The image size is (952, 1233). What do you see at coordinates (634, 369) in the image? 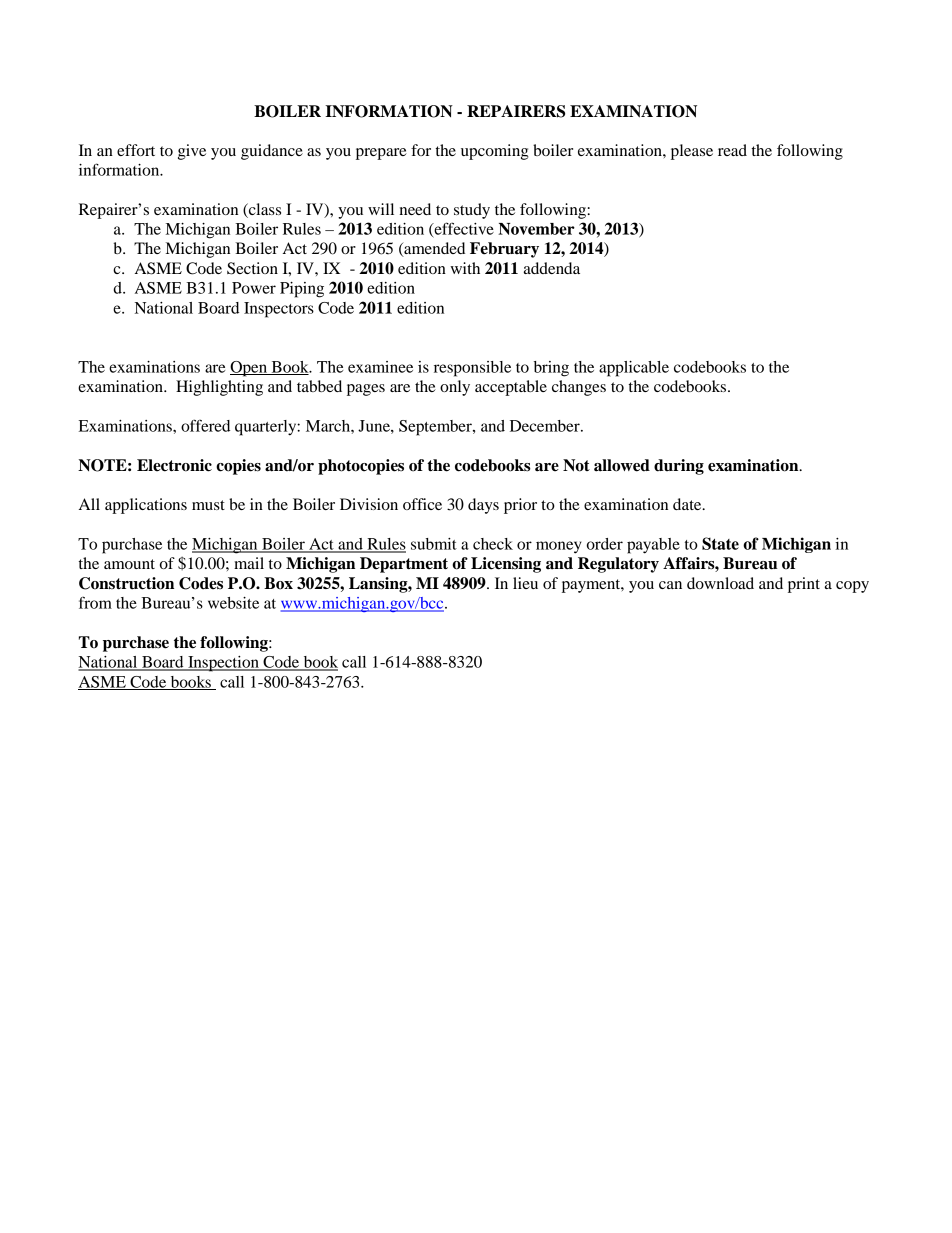
I see `applicable` at bounding box center [634, 369].
